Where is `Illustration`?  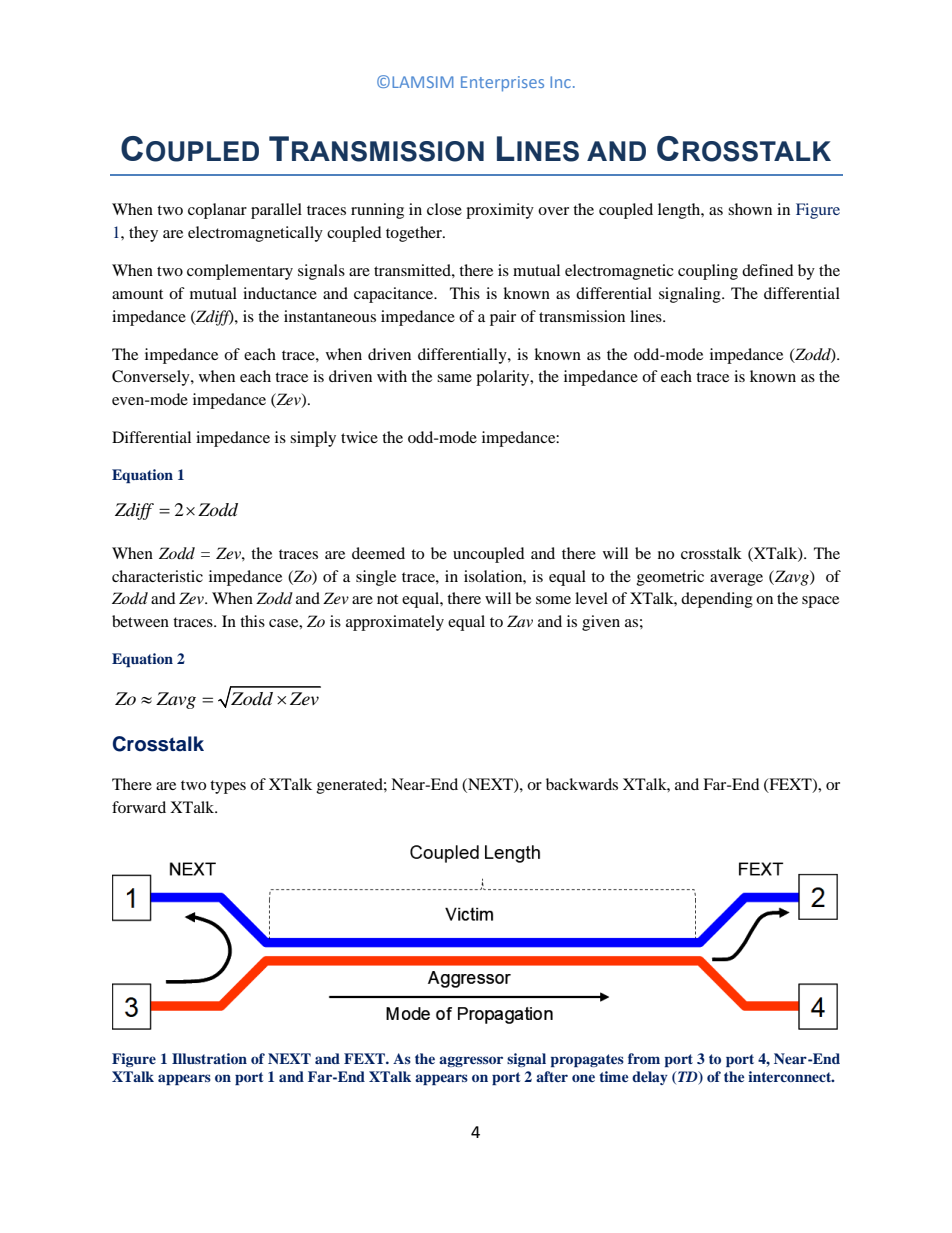 Illustration is located at coordinates (209, 1058).
